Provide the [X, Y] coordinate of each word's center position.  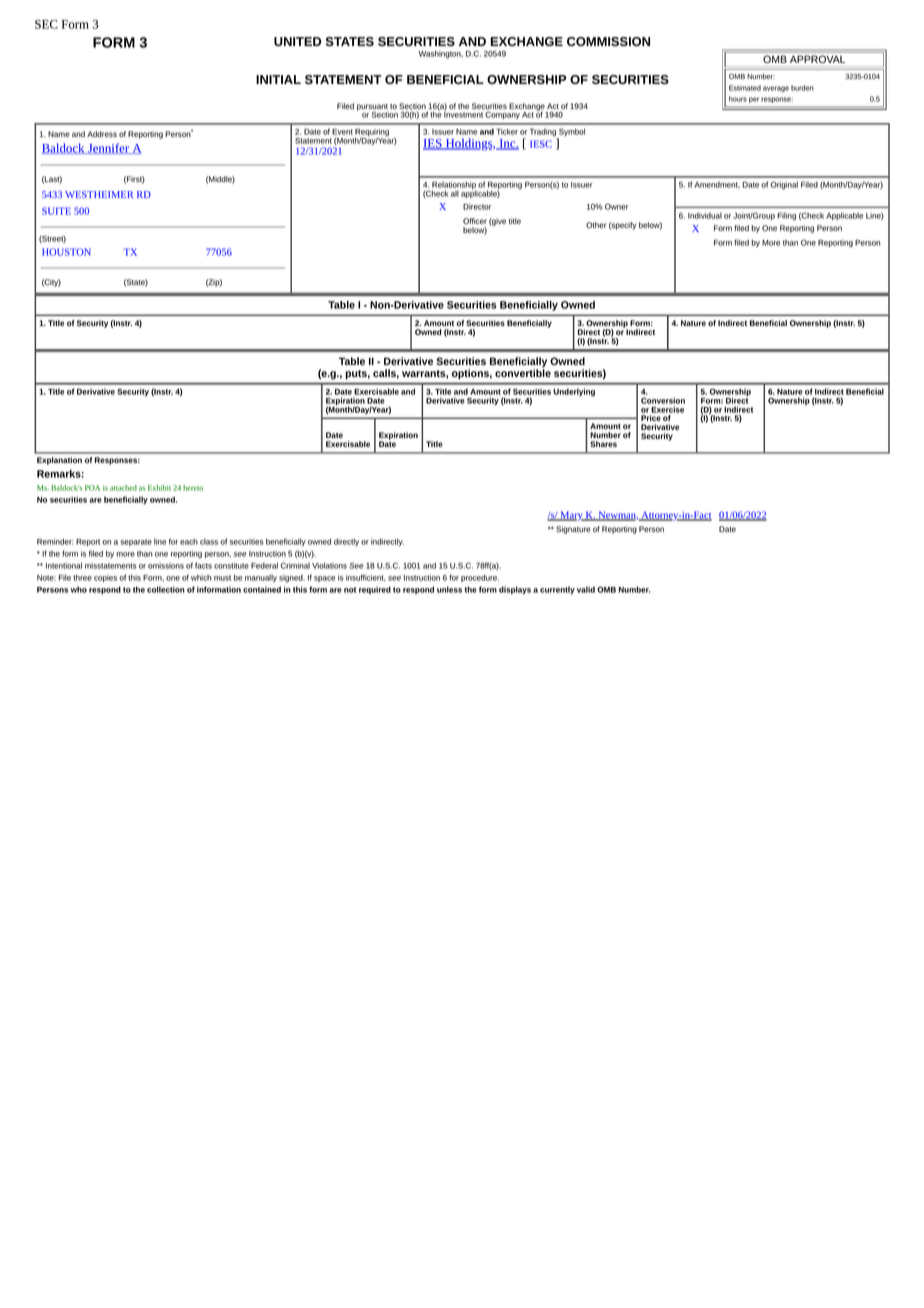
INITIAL [278, 79]
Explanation [59, 461]
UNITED [297, 41]
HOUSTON [66, 252]
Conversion [663, 400]
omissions [166, 565]
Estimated [745, 88]
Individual [705, 215]
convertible [523, 372]
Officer [475, 221]
